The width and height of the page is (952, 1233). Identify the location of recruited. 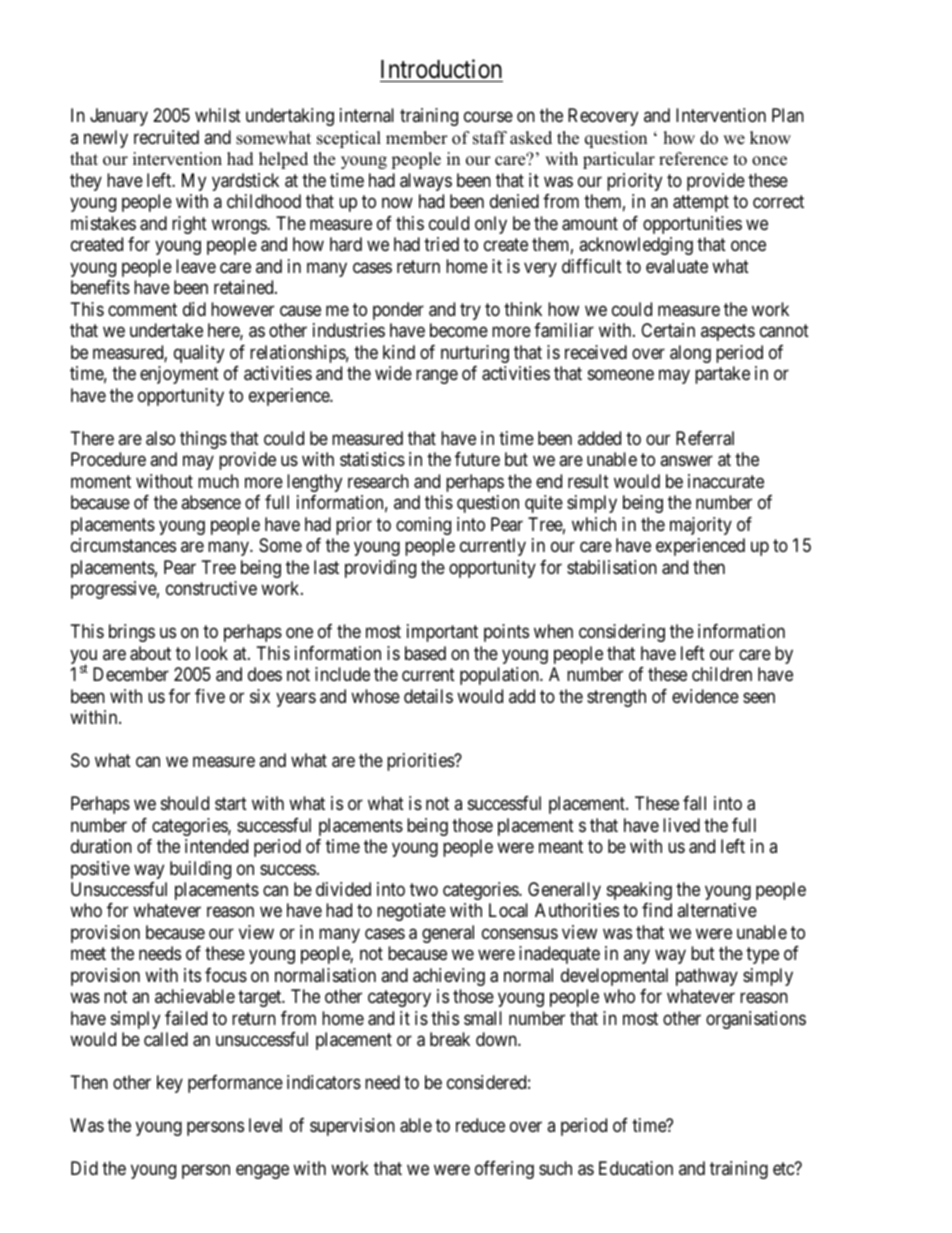
(166, 137).
